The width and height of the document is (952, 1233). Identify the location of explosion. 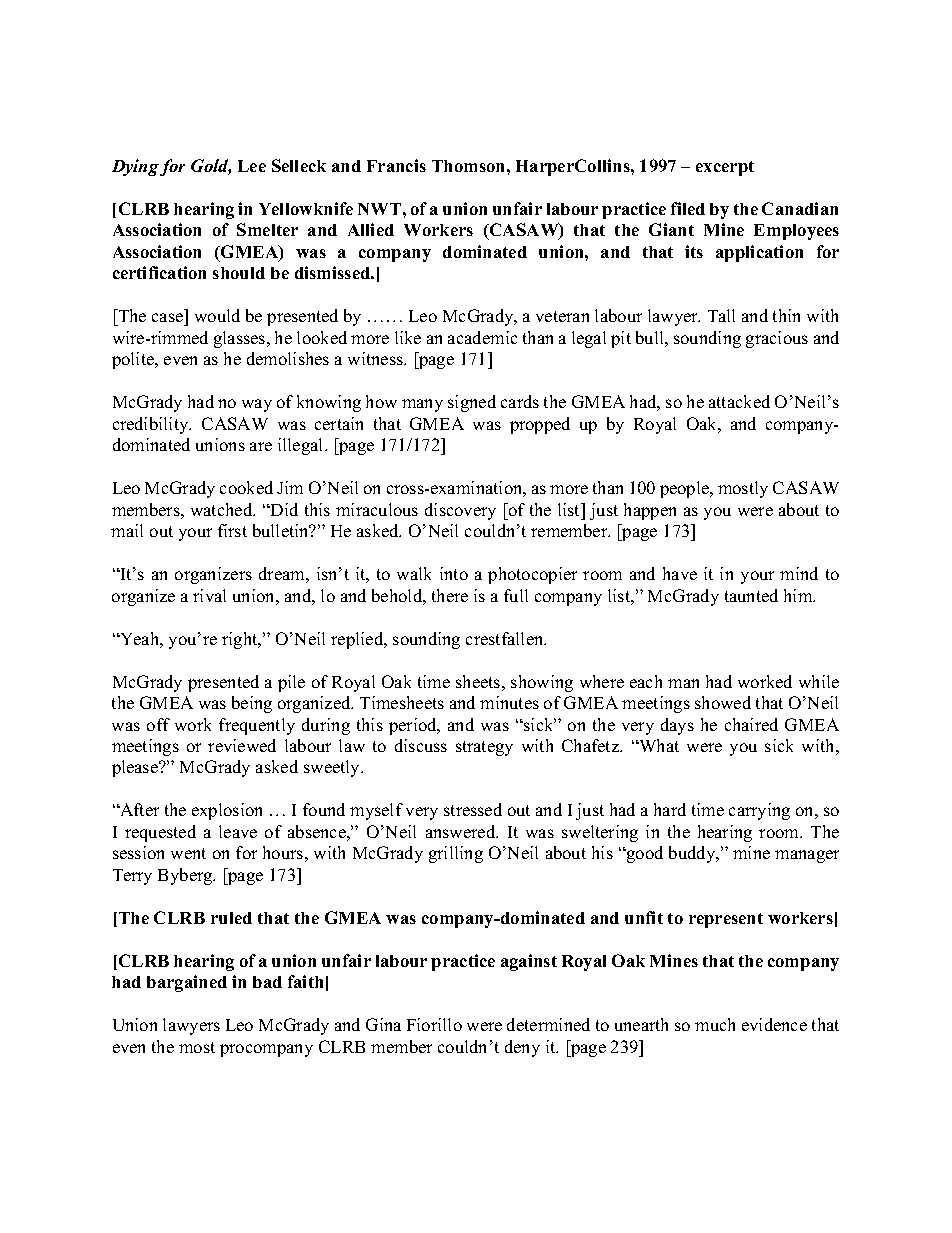
(227, 811).
